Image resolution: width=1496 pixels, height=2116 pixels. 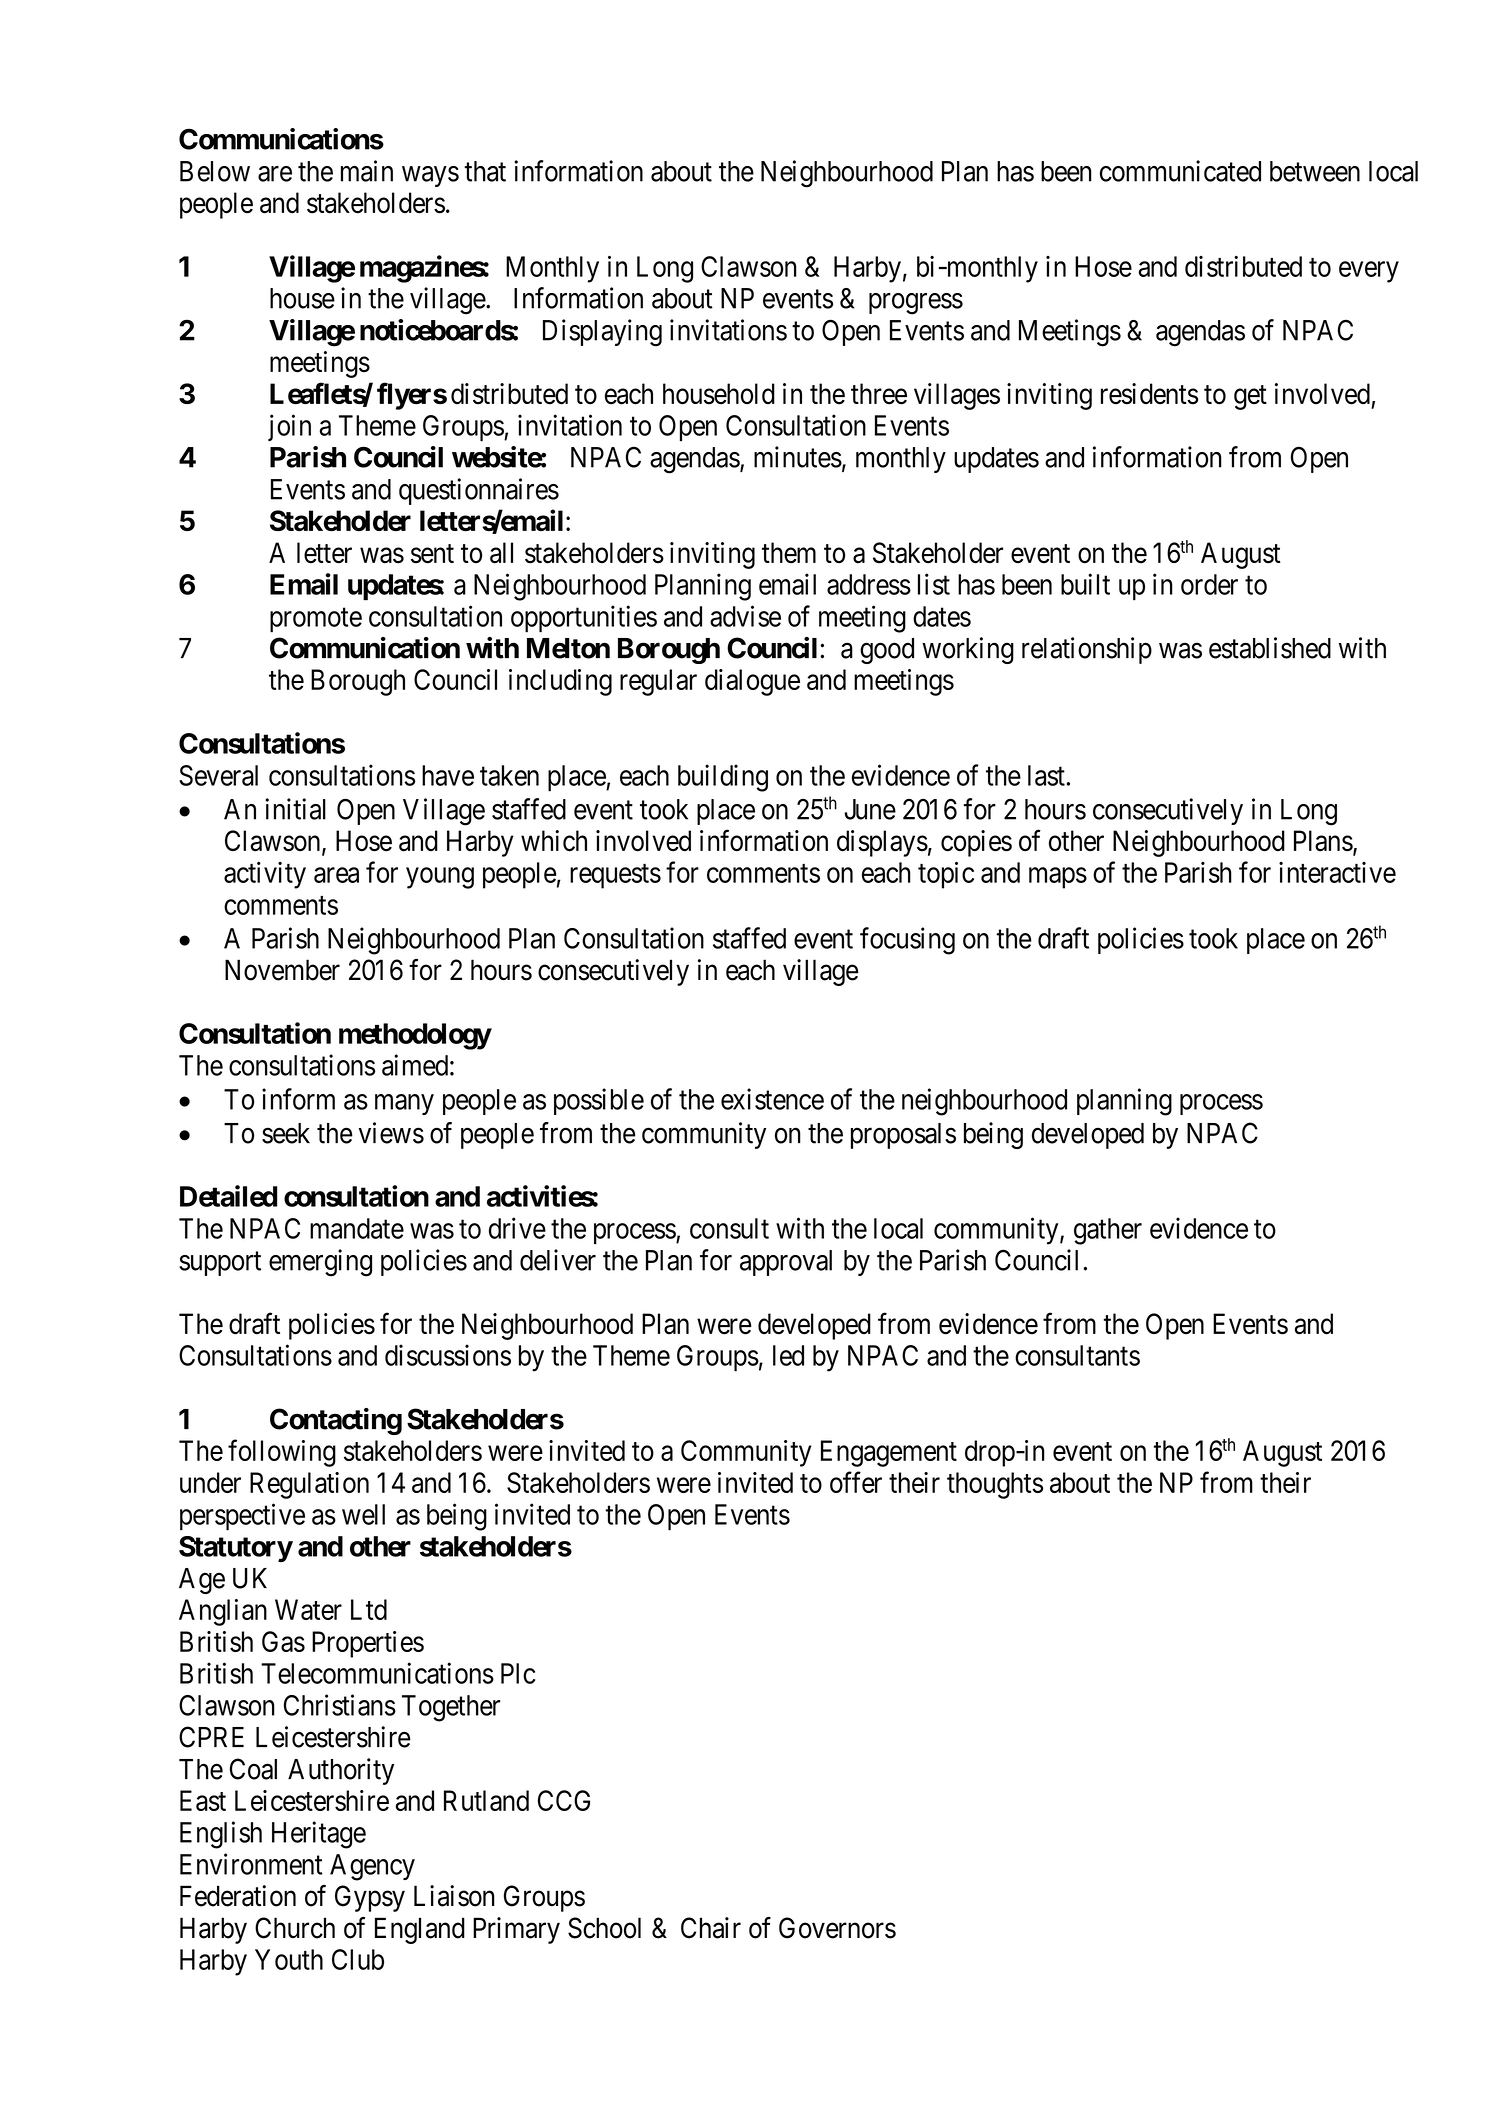 I want to click on many, so click(x=404, y=1104).
